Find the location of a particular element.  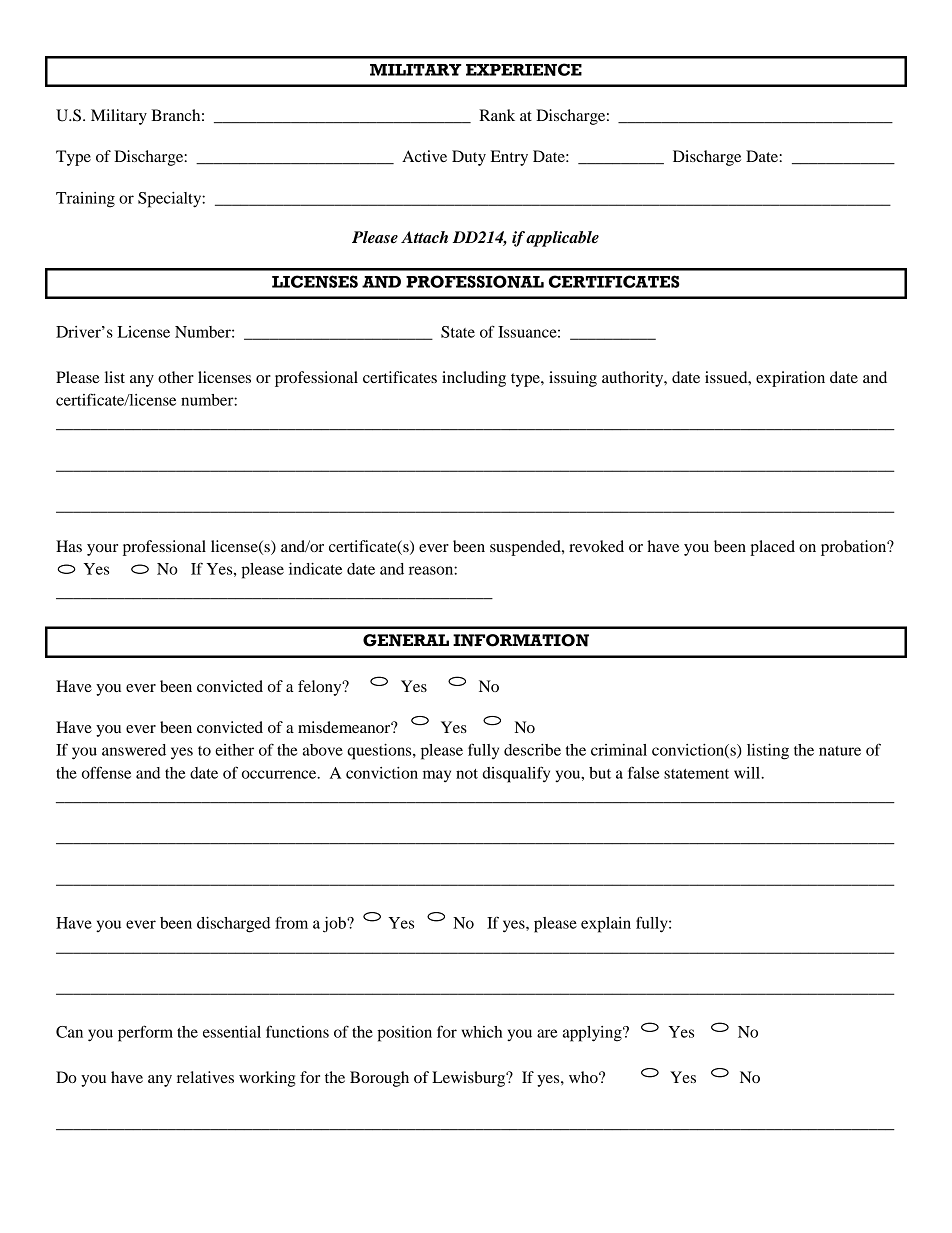

perform is located at coordinates (145, 1033).
